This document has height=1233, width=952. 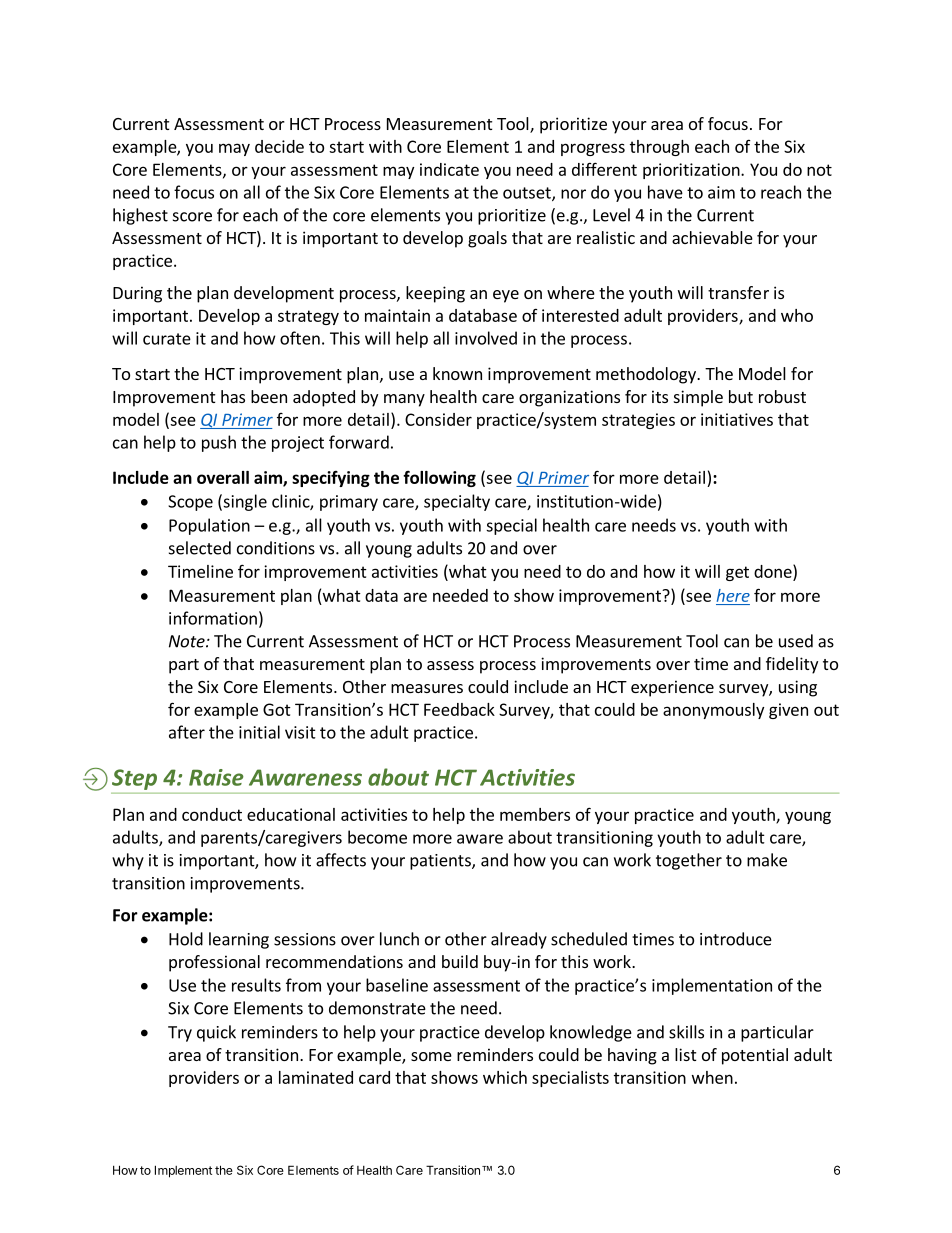 What do you see at coordinates (233, 396) in the document?
I see `has` at bounding box center [233, 396].
